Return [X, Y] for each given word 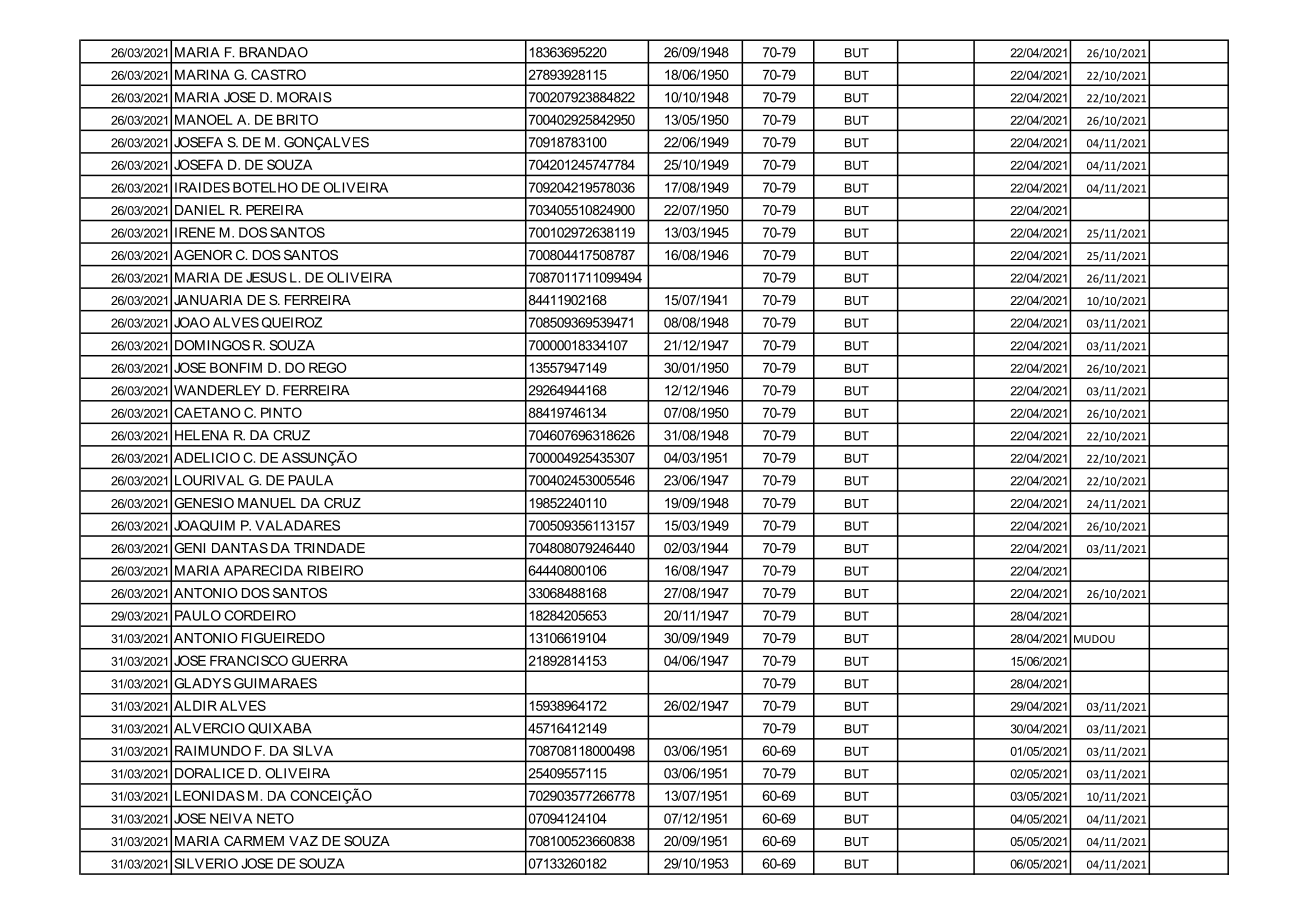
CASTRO [278, 74]
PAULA [311, 480]
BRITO [297, 119]
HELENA [202, 435]
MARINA [202, 74]
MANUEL [267, 503]
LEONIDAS [210, 795]
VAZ [303, 841]
